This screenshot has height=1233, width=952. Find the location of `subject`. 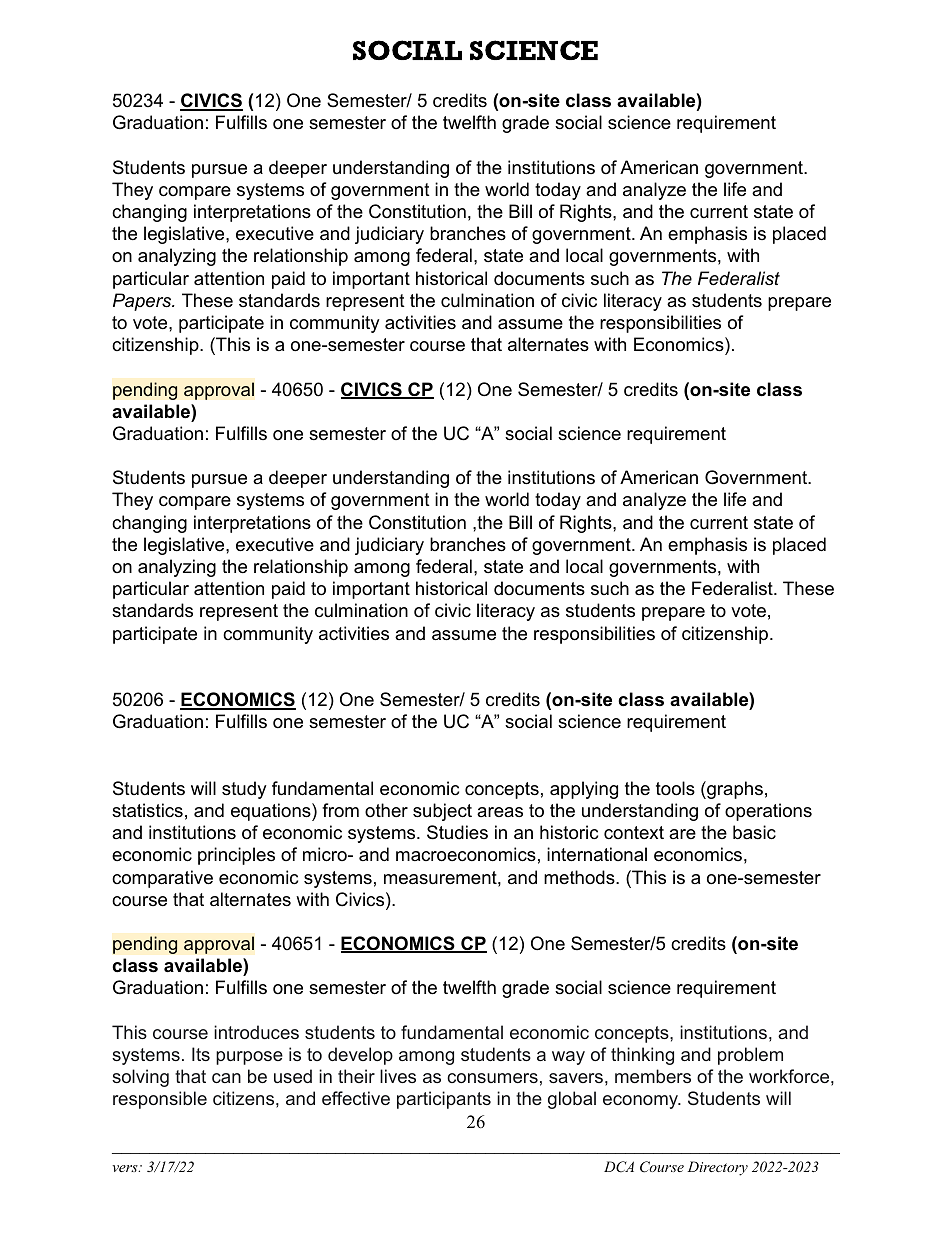

subject is located at coordinates (442, 812).
